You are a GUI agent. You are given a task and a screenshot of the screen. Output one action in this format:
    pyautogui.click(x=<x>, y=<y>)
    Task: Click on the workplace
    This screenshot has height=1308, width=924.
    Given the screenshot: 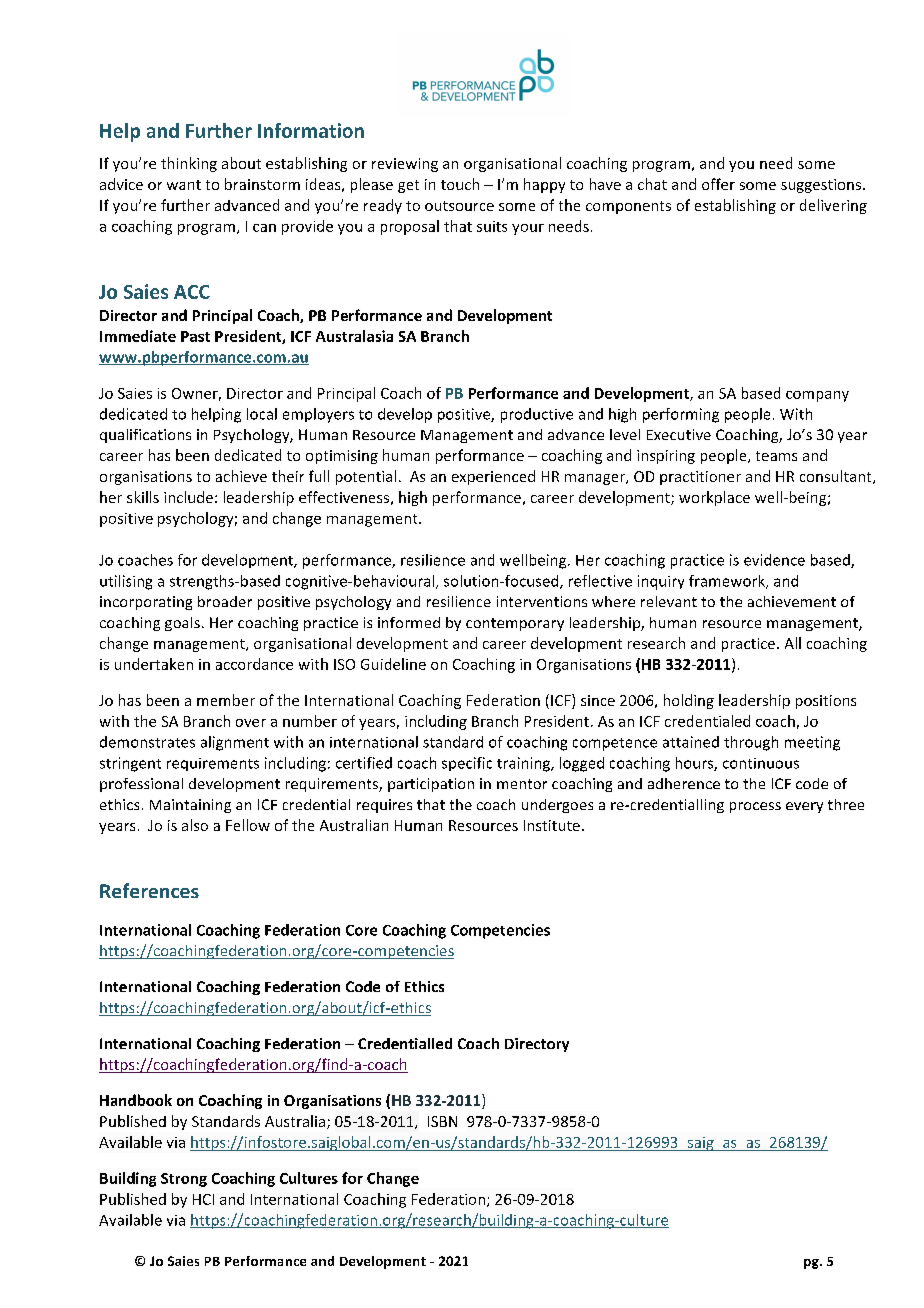 What is the action you would take?
    pyautogui.click(x=714, y=498)
